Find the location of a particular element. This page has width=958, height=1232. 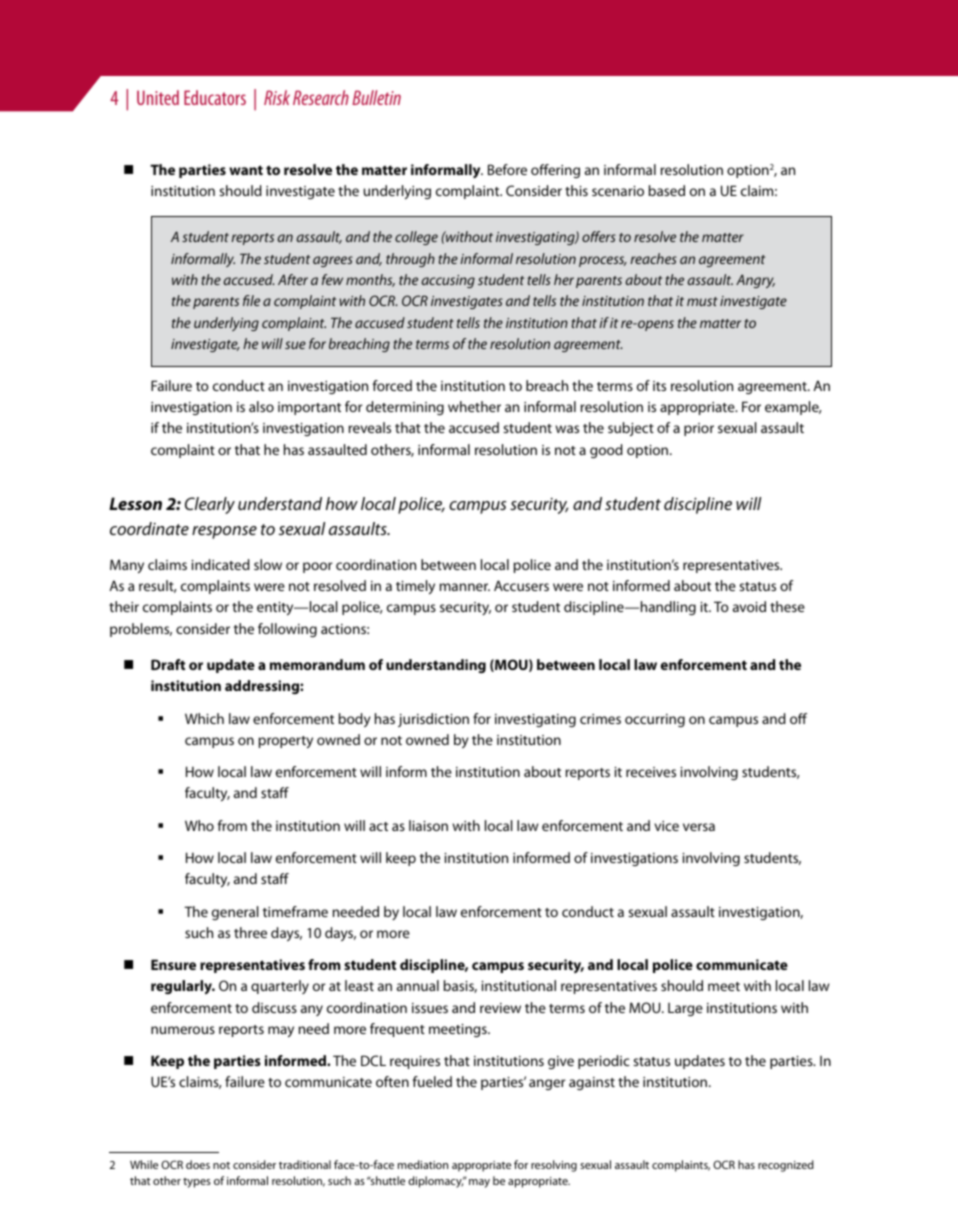

Educators is located at coordinates (215, 97).
